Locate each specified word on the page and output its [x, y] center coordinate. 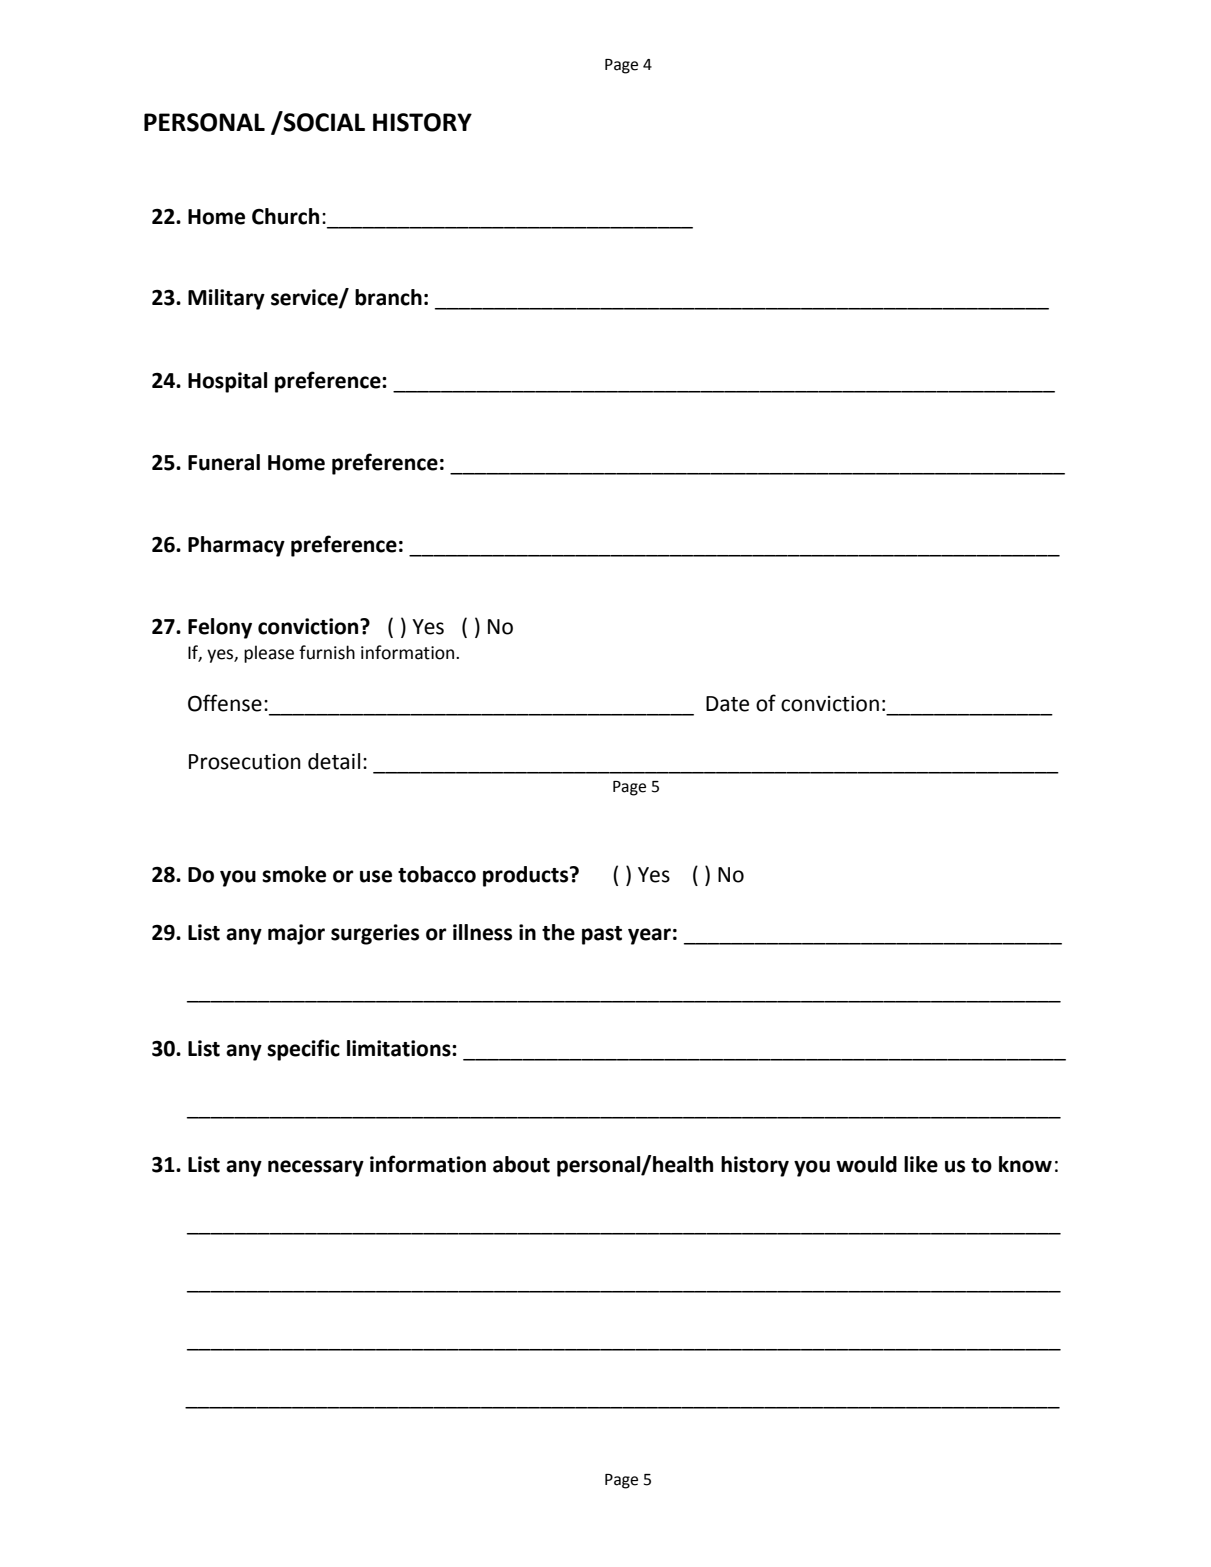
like [921, 1164]
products [527, 876]
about [521, 1164]
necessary [316, 1168]
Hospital [227, 382]
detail [334, 761]
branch [388, 297]
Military [226, 299]
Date [727, 704]
